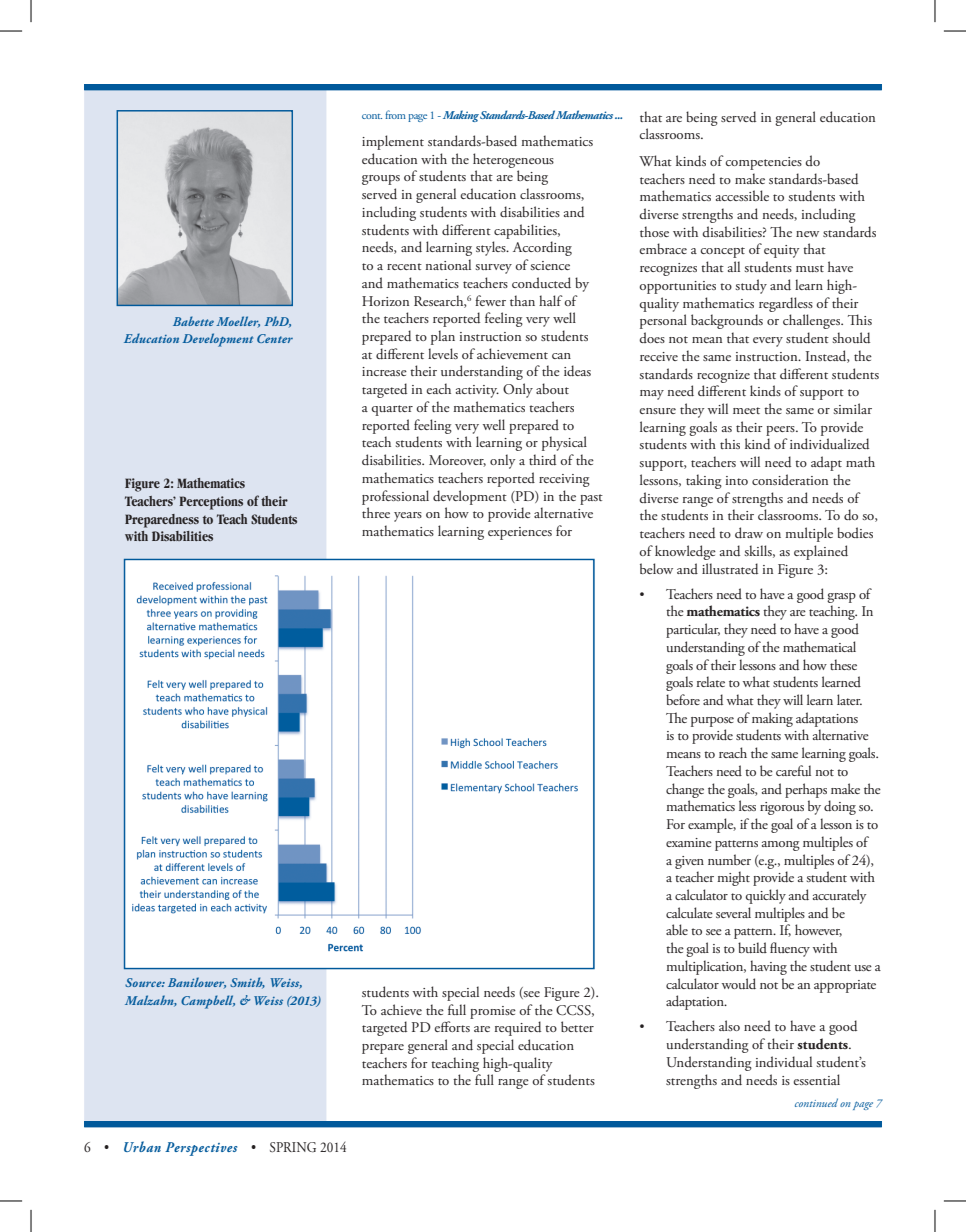 The image size is (966, 1232). I want to click on Smith, so click(247, 983).
